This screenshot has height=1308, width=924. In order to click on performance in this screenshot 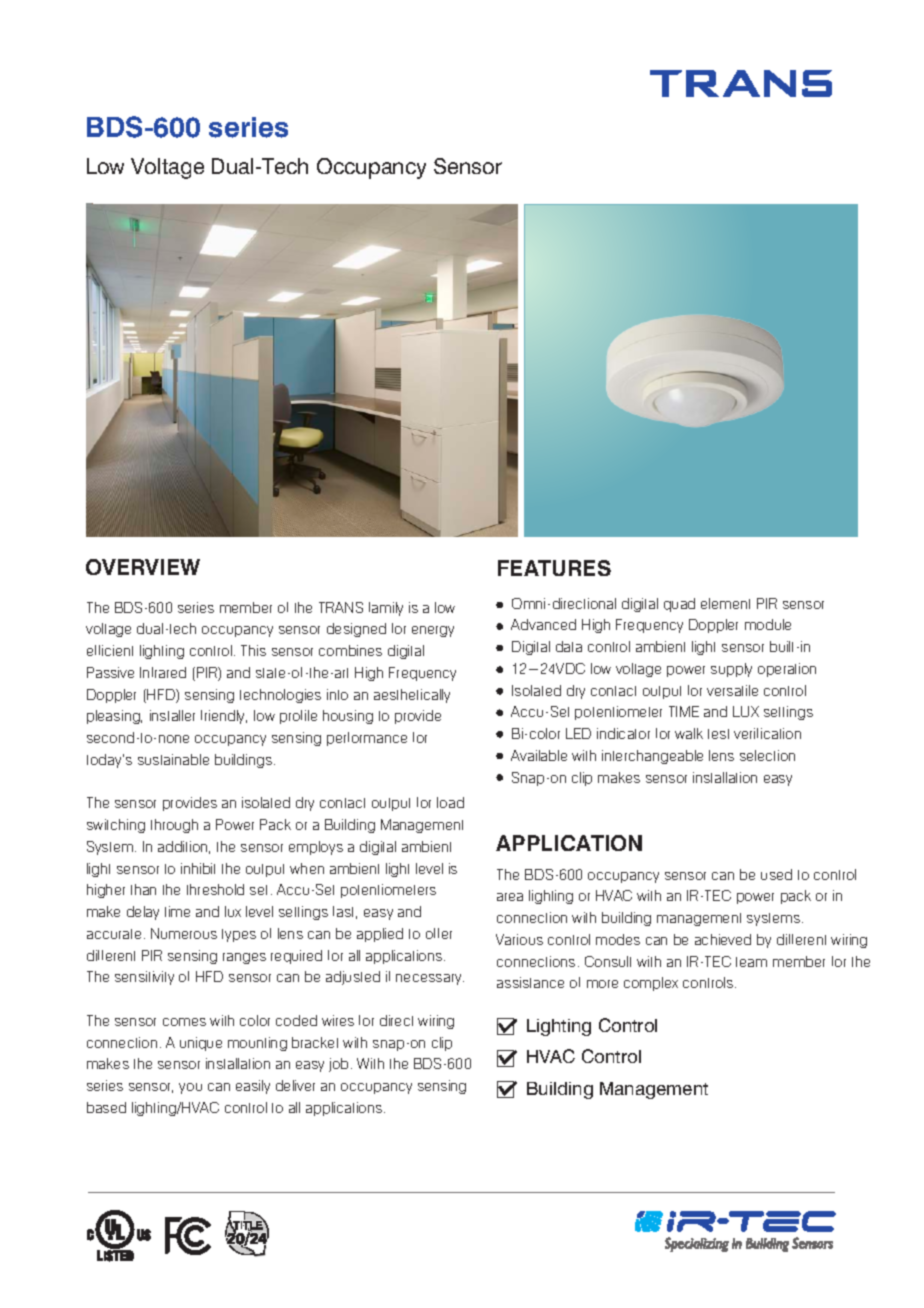, I will do `click(367, 739)`.
